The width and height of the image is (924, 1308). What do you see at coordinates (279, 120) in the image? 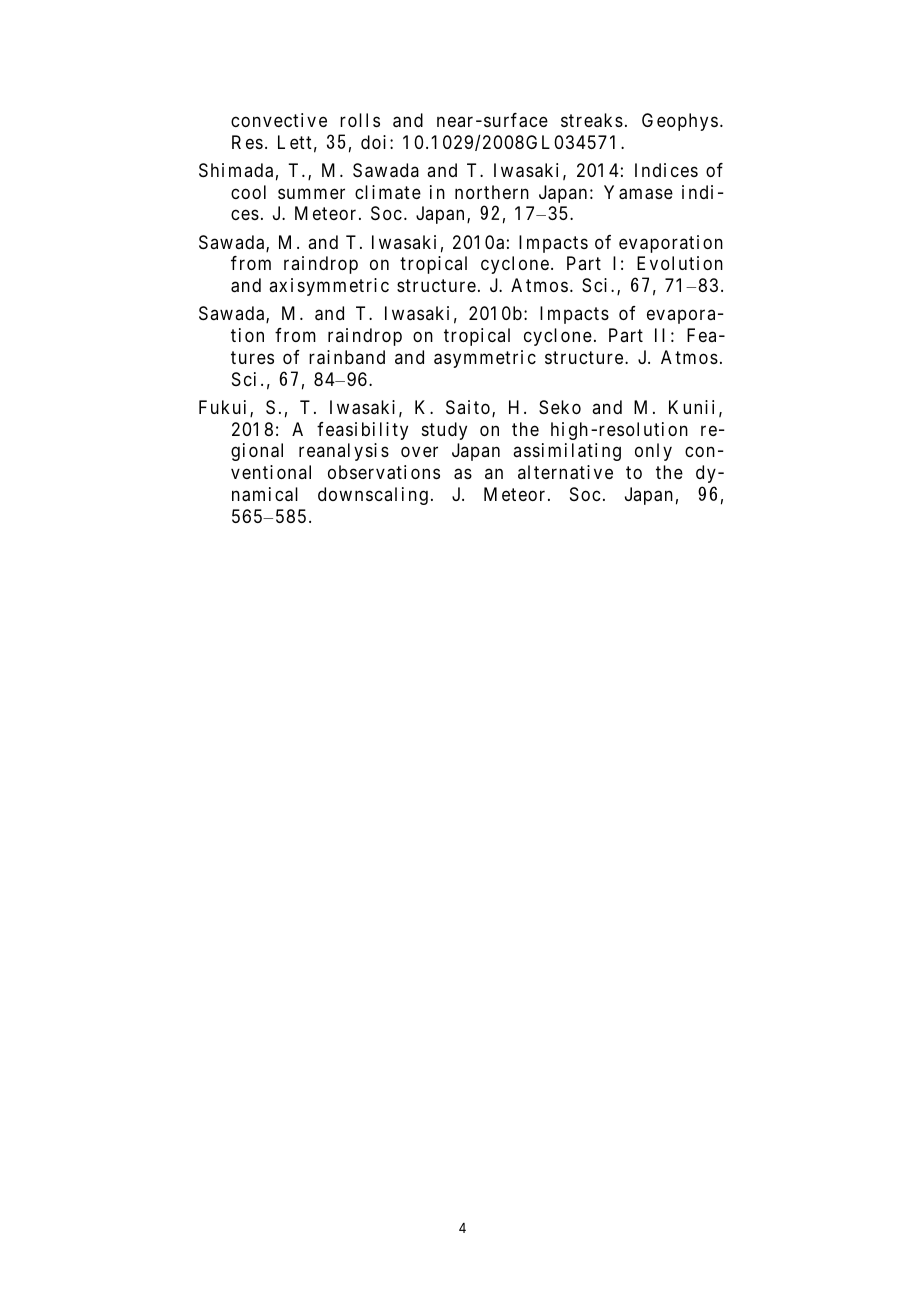
I see `convective` at bounding box center [279, 120].
